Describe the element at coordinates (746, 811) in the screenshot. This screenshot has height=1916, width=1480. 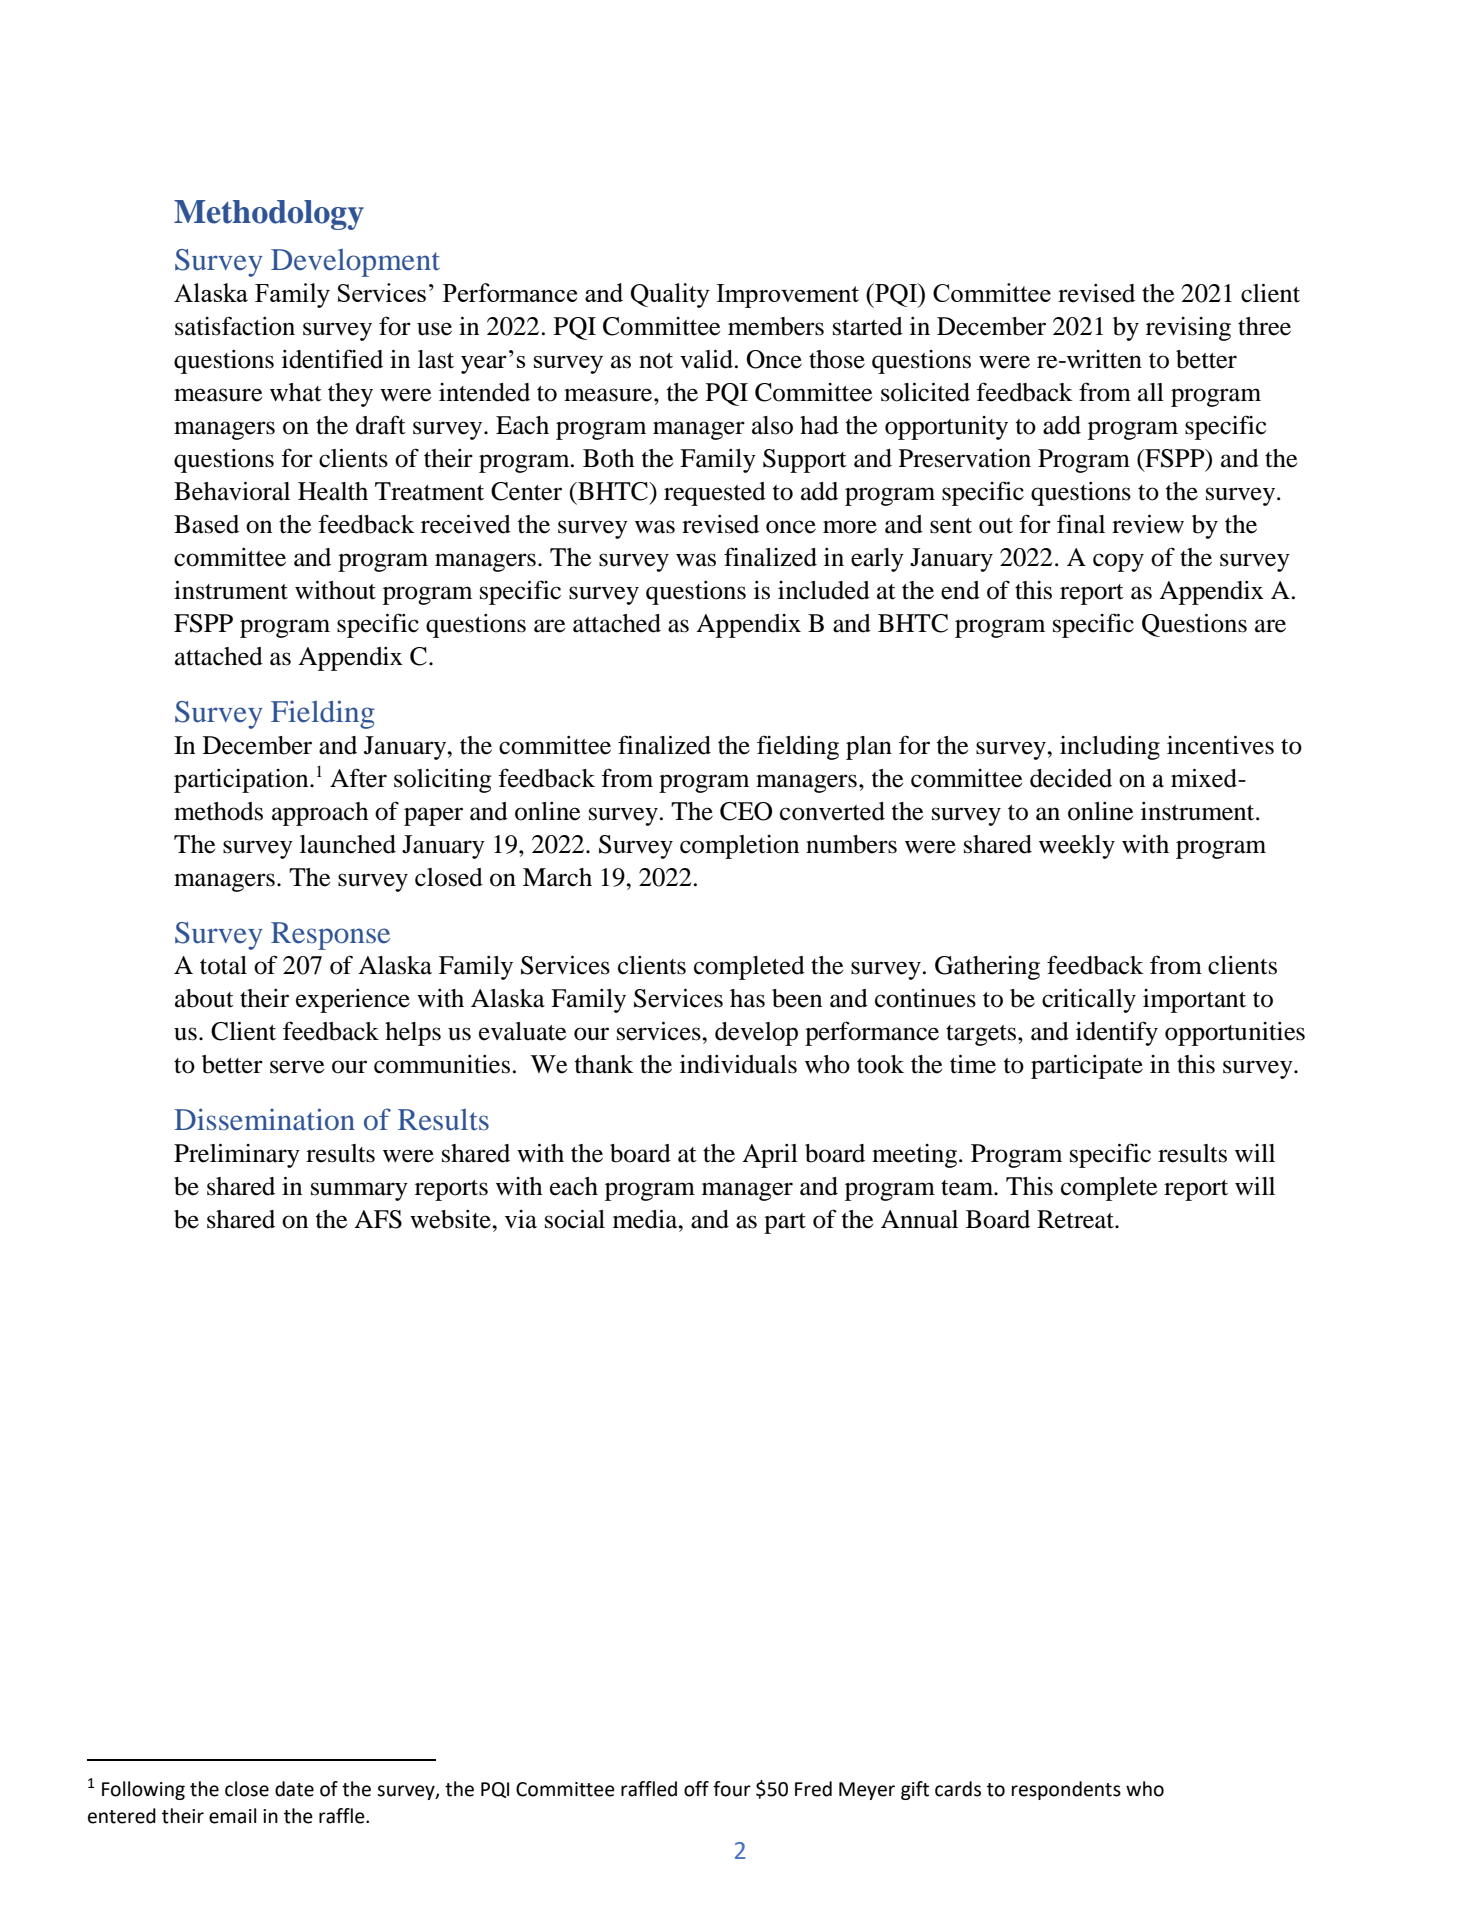
I see `CEO` at that location.
